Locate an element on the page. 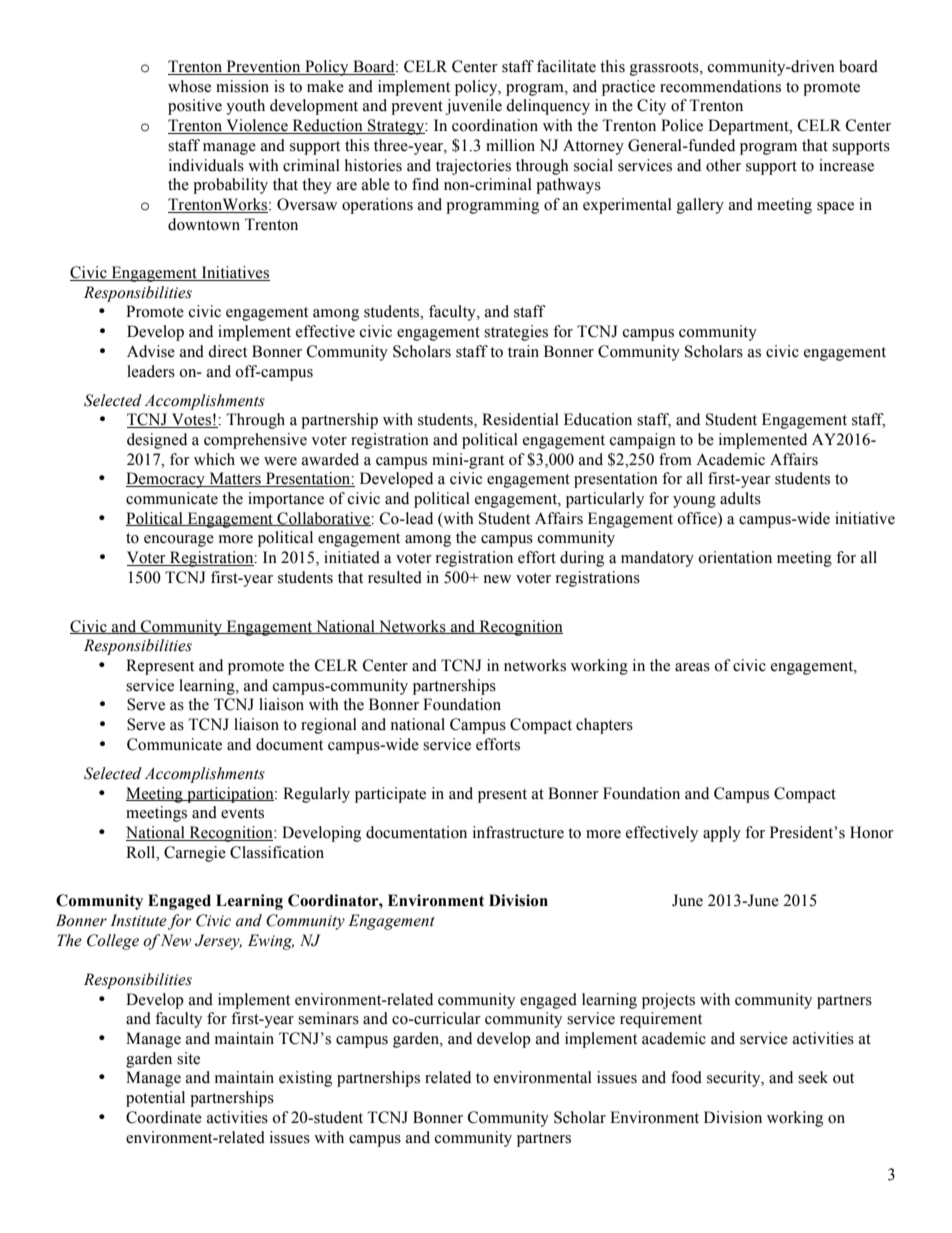  encourage is located at coordinates (179, 541).
